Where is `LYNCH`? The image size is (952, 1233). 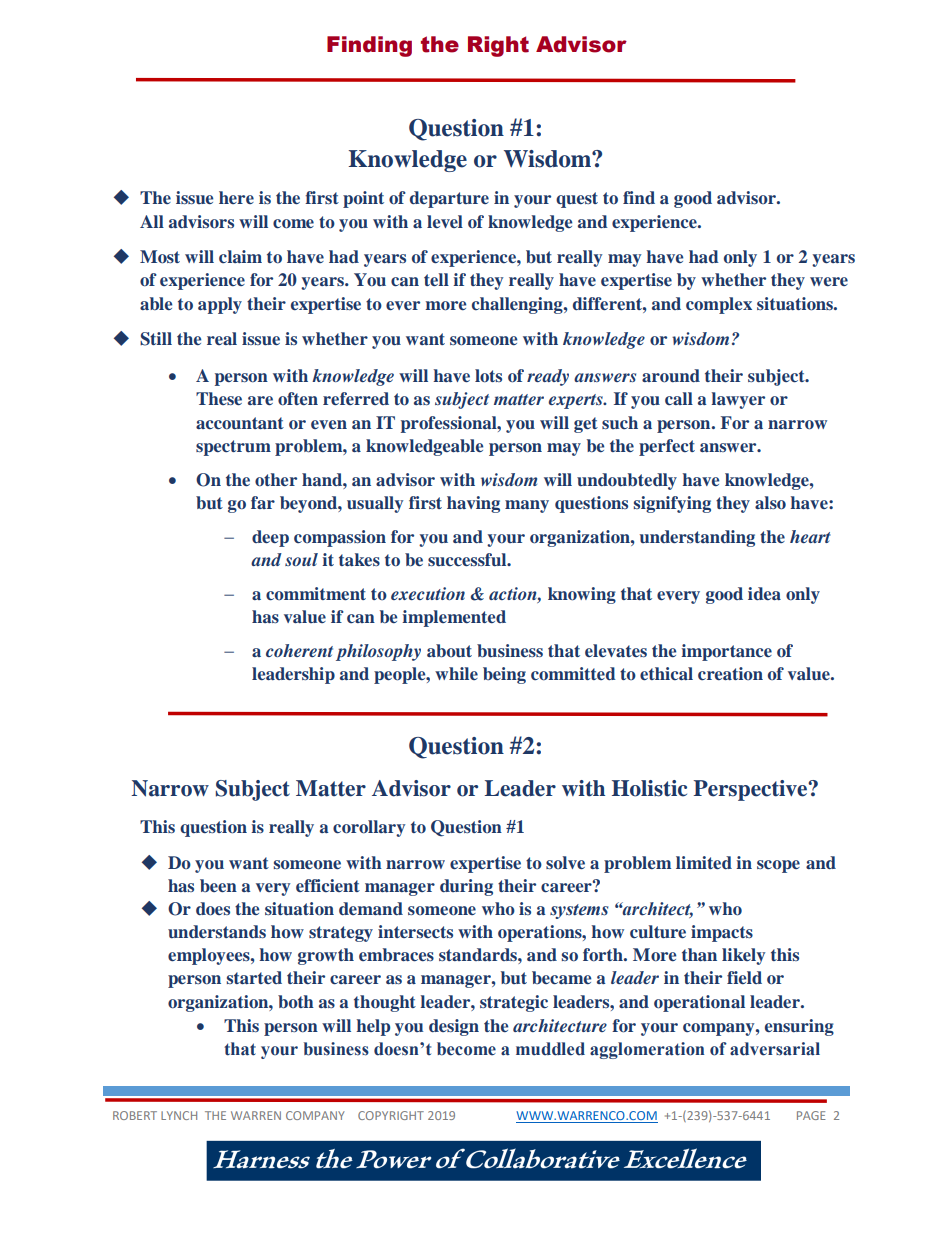
LYNCH is located at coordinates (179, 1115).
